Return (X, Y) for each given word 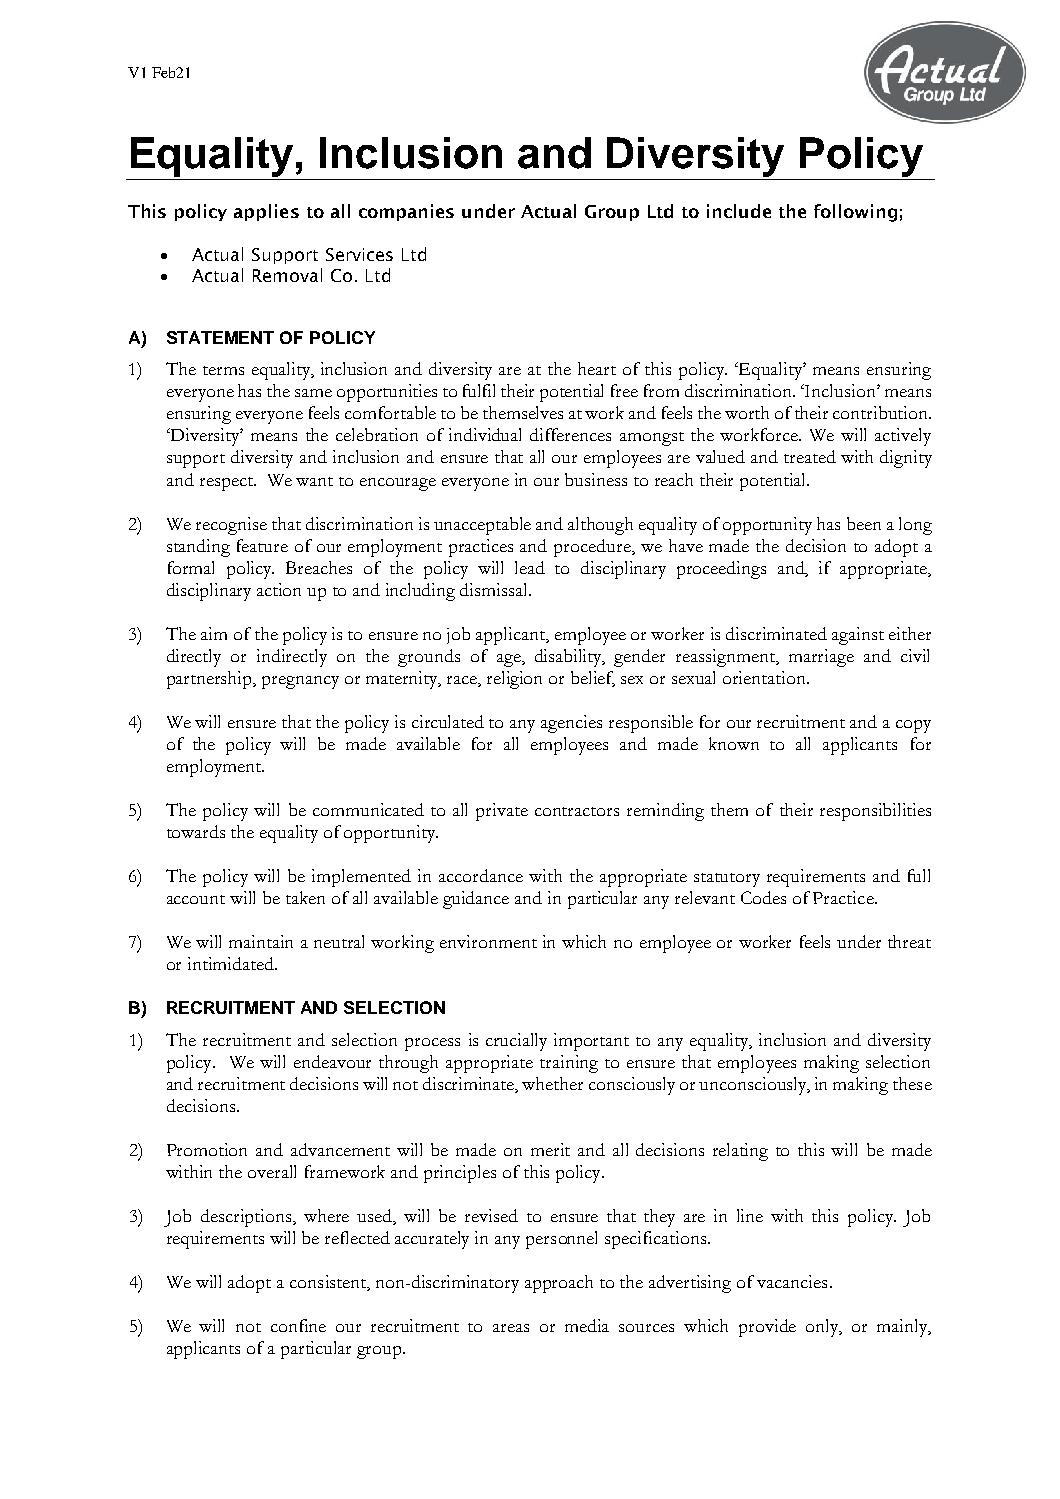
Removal (287, 275)
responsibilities (875, 812)
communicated (368, 809)
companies (406, 212)
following (855, 213)
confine (298, 1325)
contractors (577, 811)
